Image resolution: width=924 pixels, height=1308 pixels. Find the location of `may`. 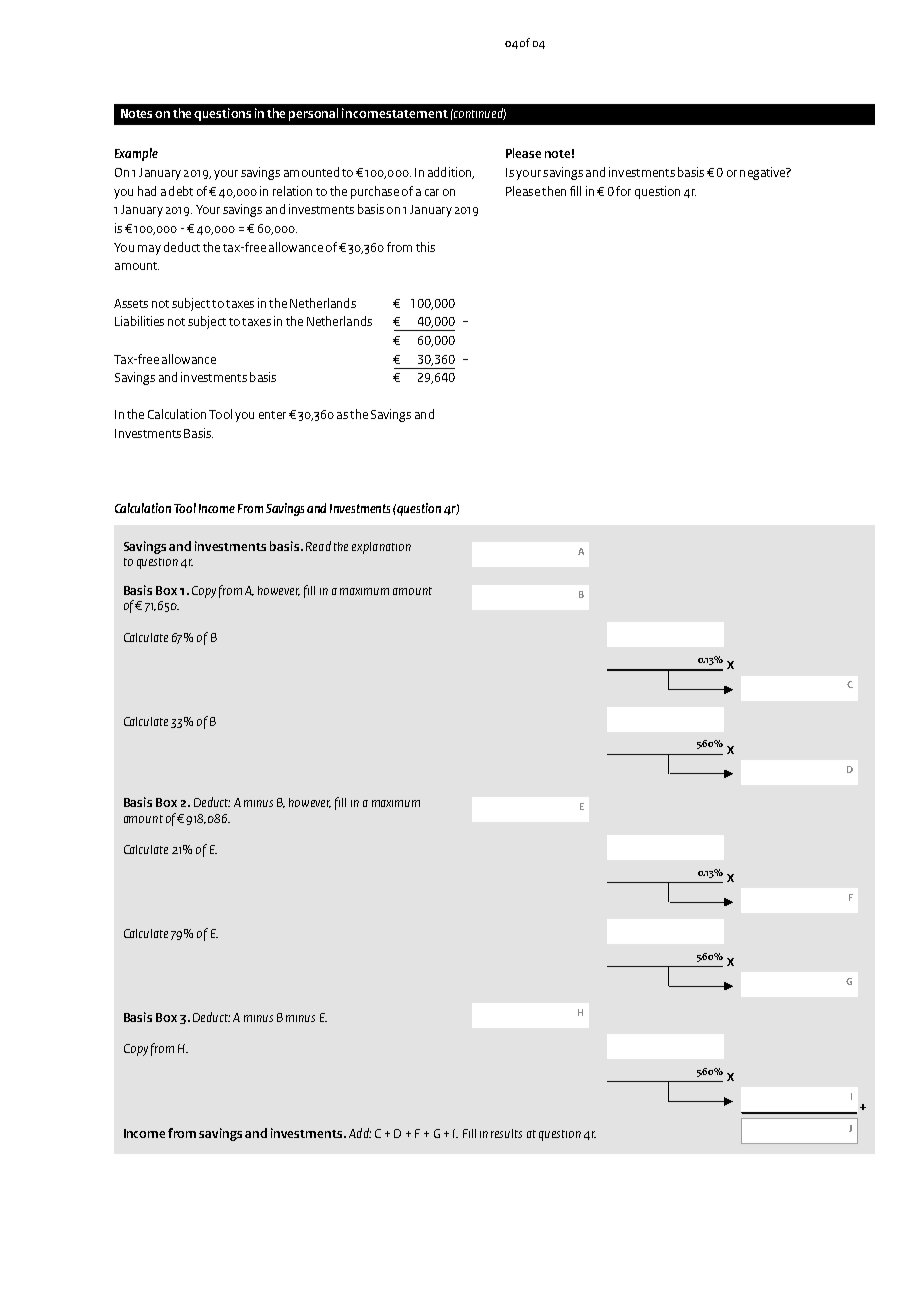

may is located at coordinates (149, 250).
